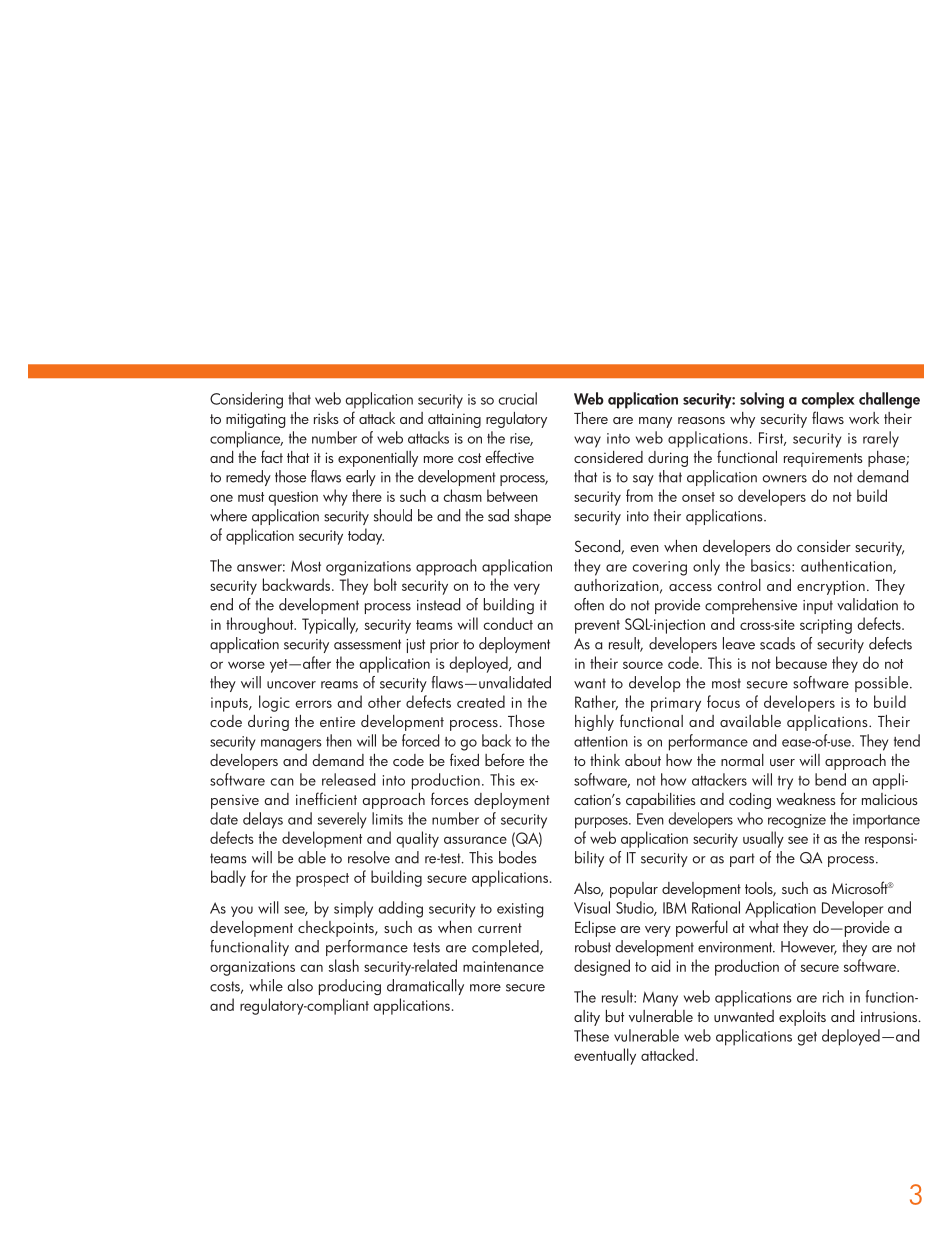  Describe the element at coordinates (337, 721) in the document. I see `entire` at that location.
